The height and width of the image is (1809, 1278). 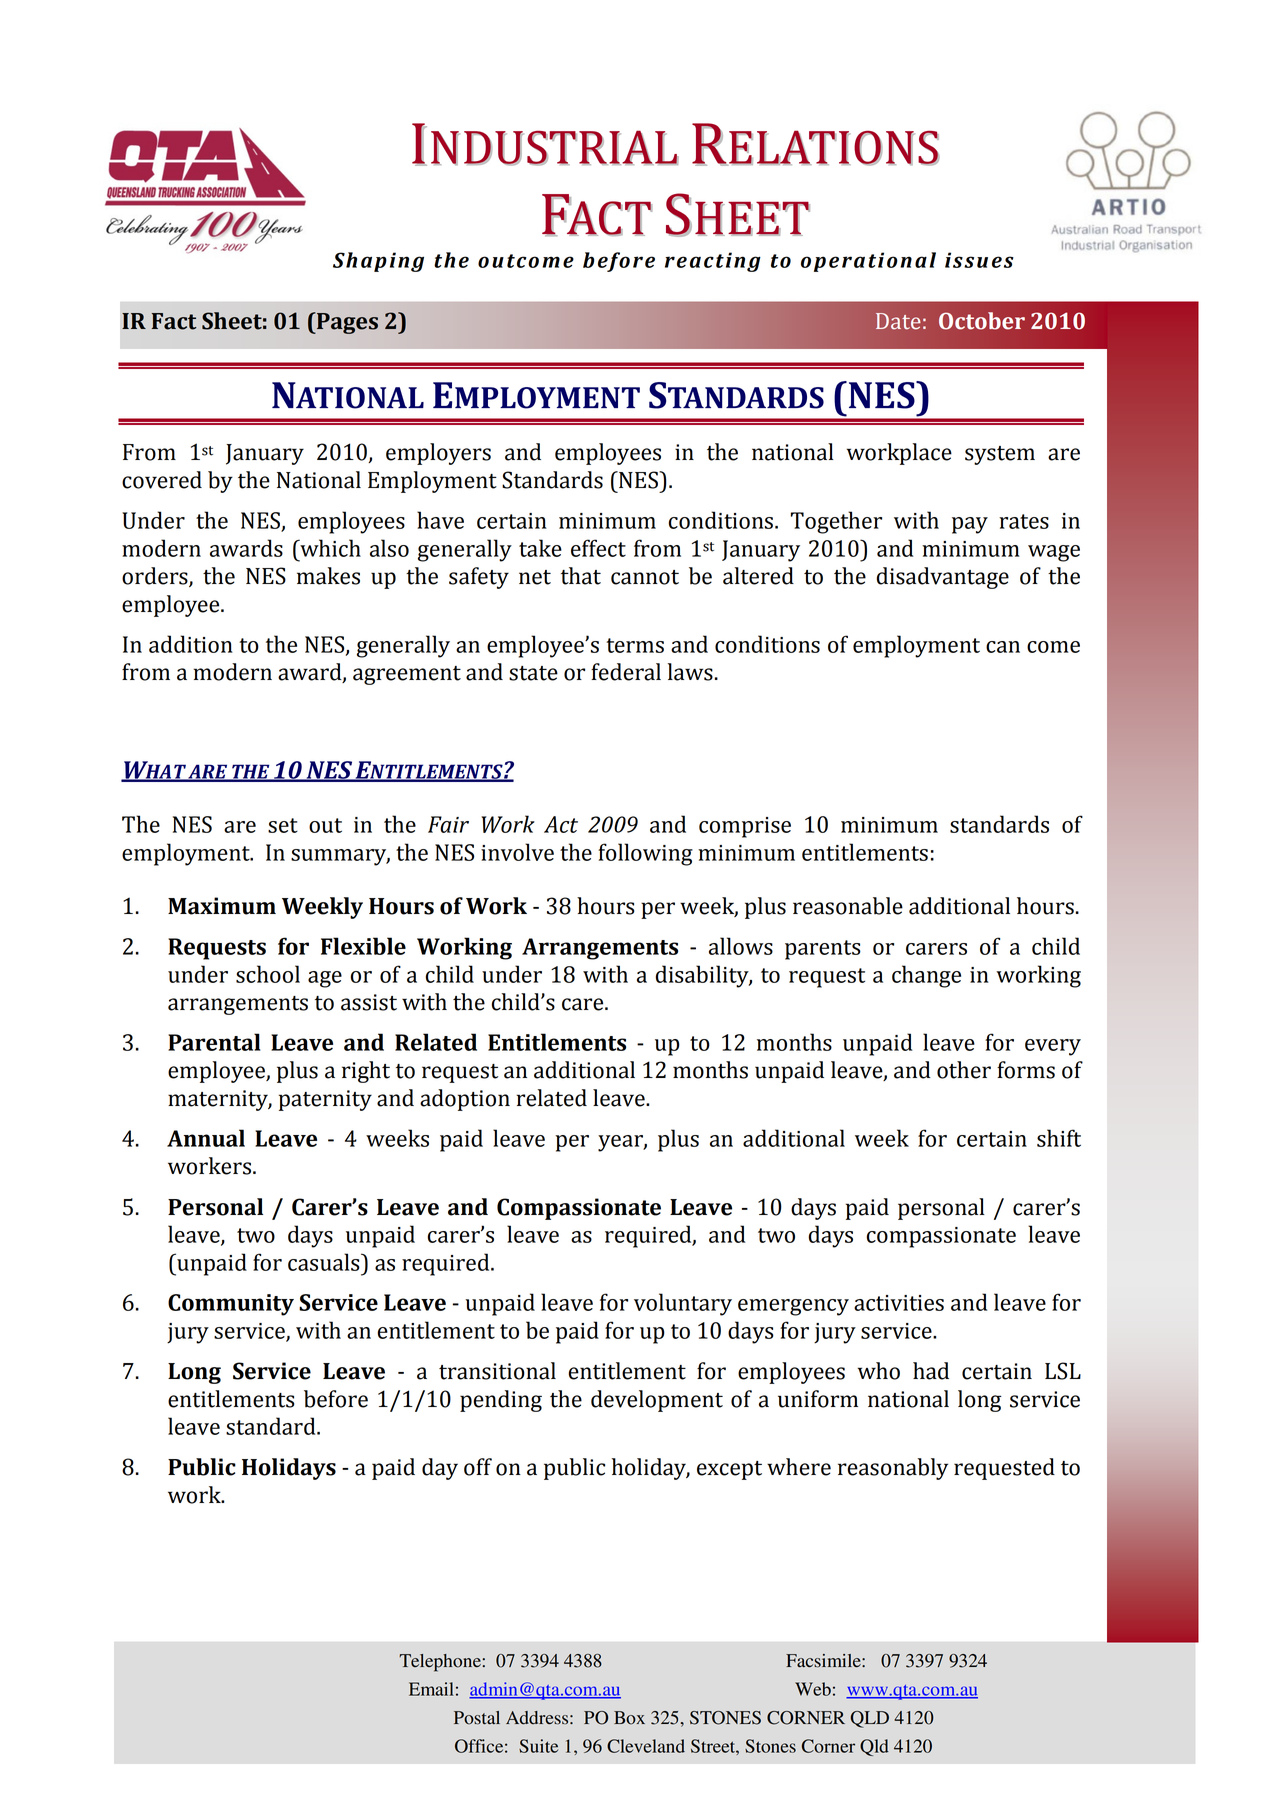 I want to click on Pages, so click(x=346, y=323).
